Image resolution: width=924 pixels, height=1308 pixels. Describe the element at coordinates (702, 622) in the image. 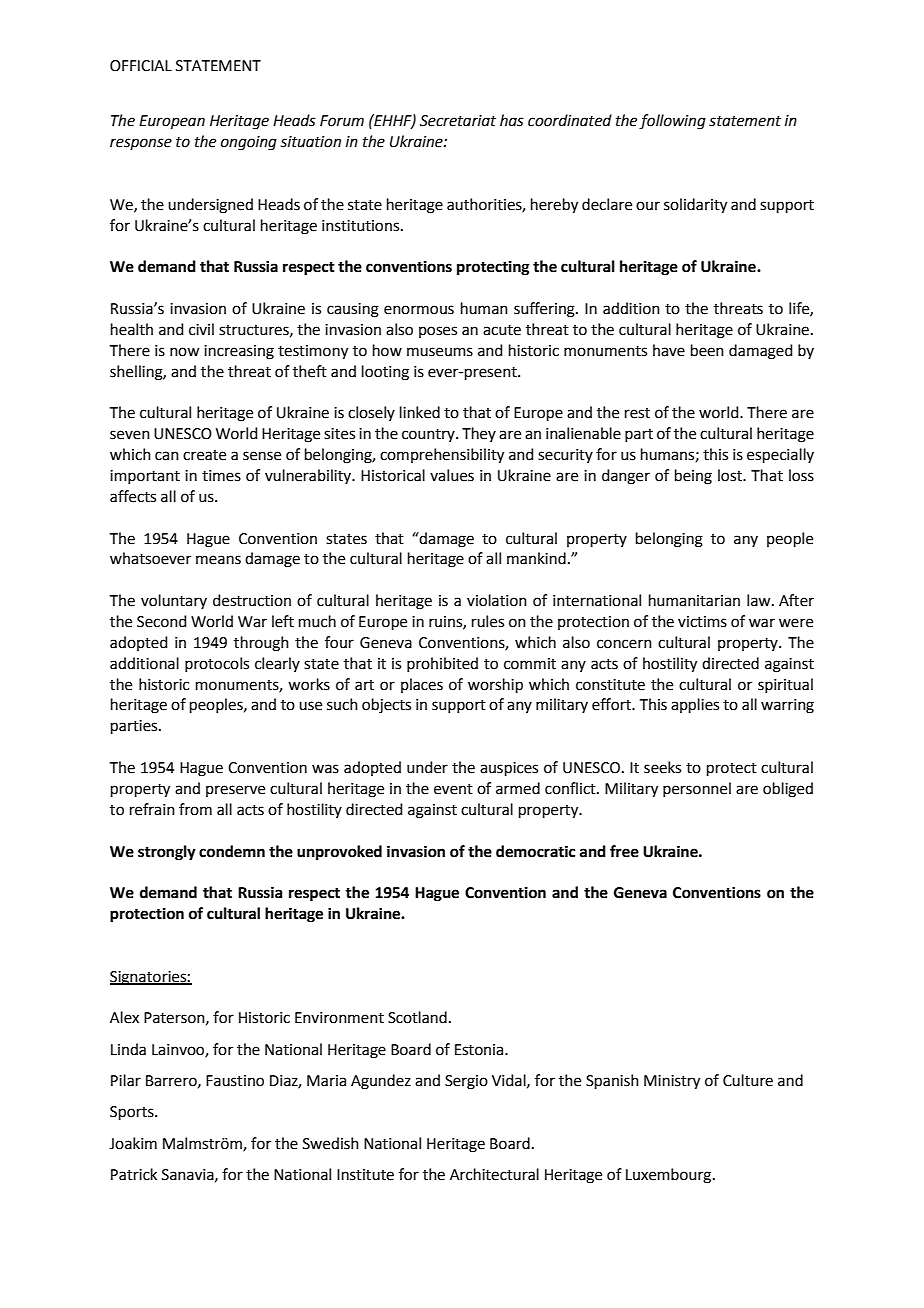

I see `victims` at that location.
